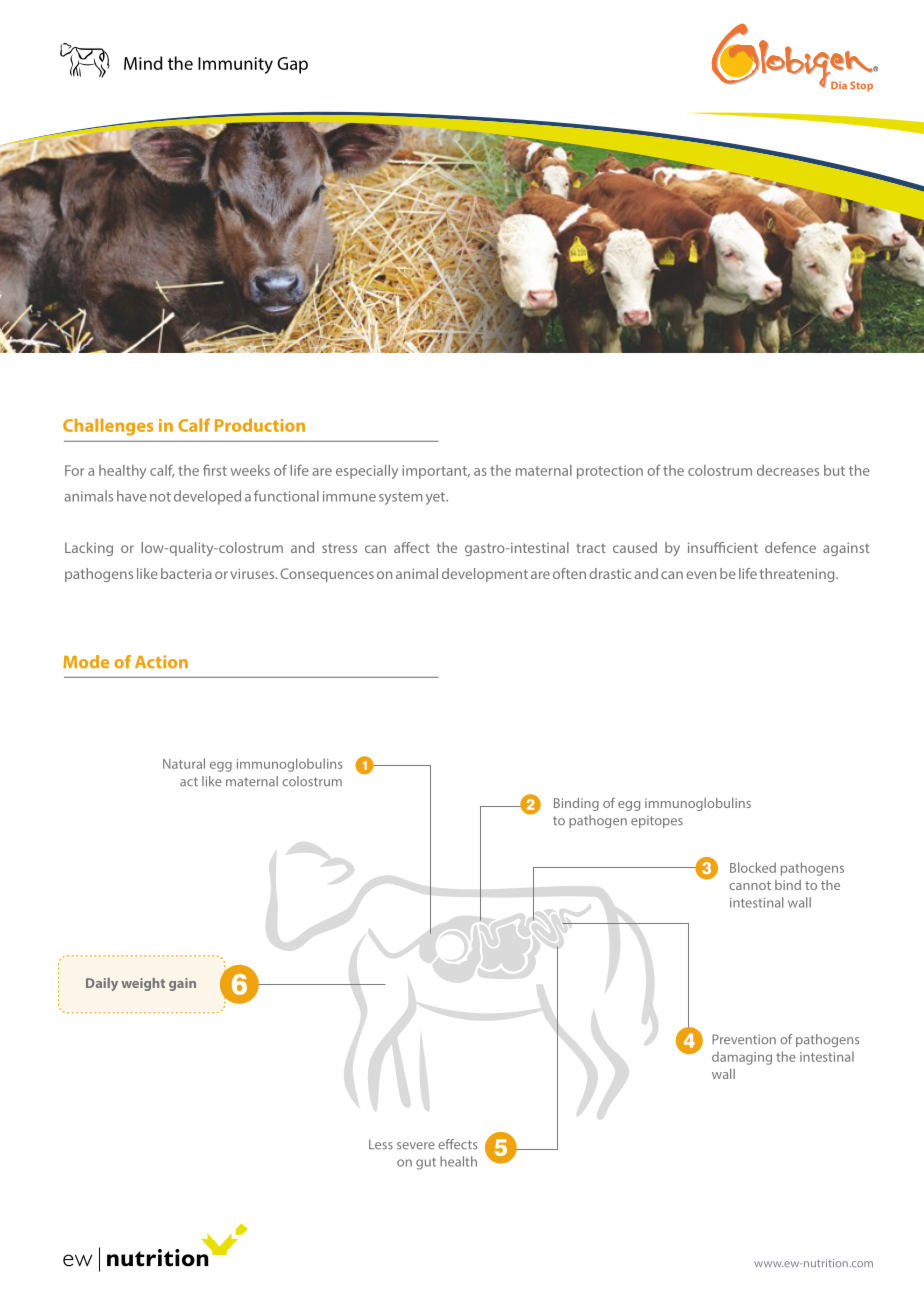 Image resolution: width=924 pixels, height=1308 pixels. I want to click on Natural, so click(184, 763).
